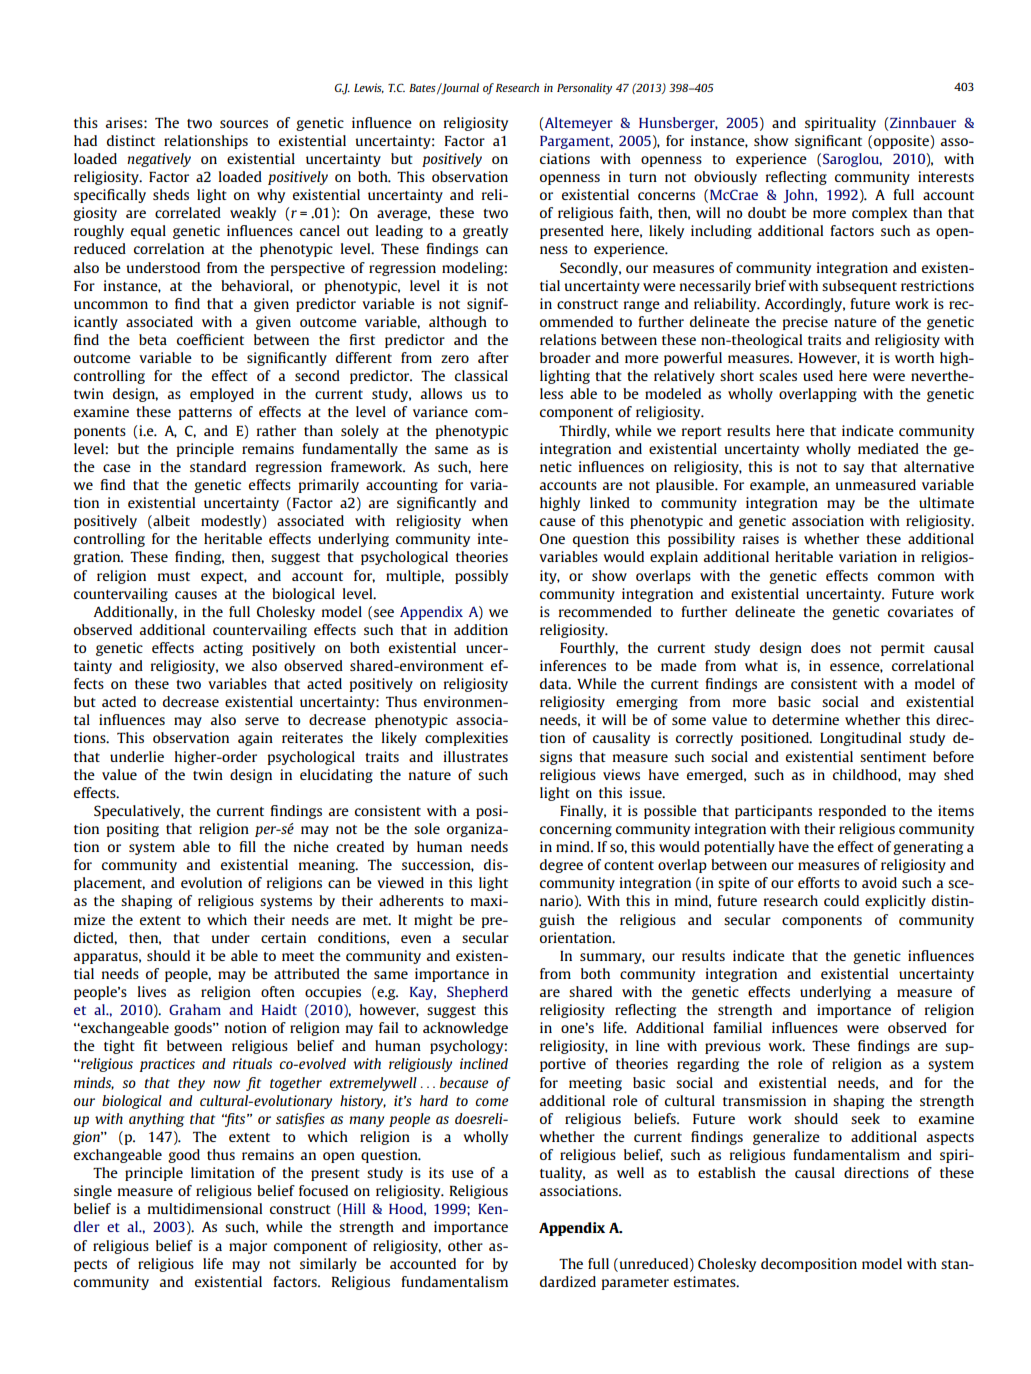 Image resolution: width=1031 pixels, height=1374 pixels. What do you see at coordinates (805, 719) in the screenshot?
I see `determine` at bounding box center [805, 719].
